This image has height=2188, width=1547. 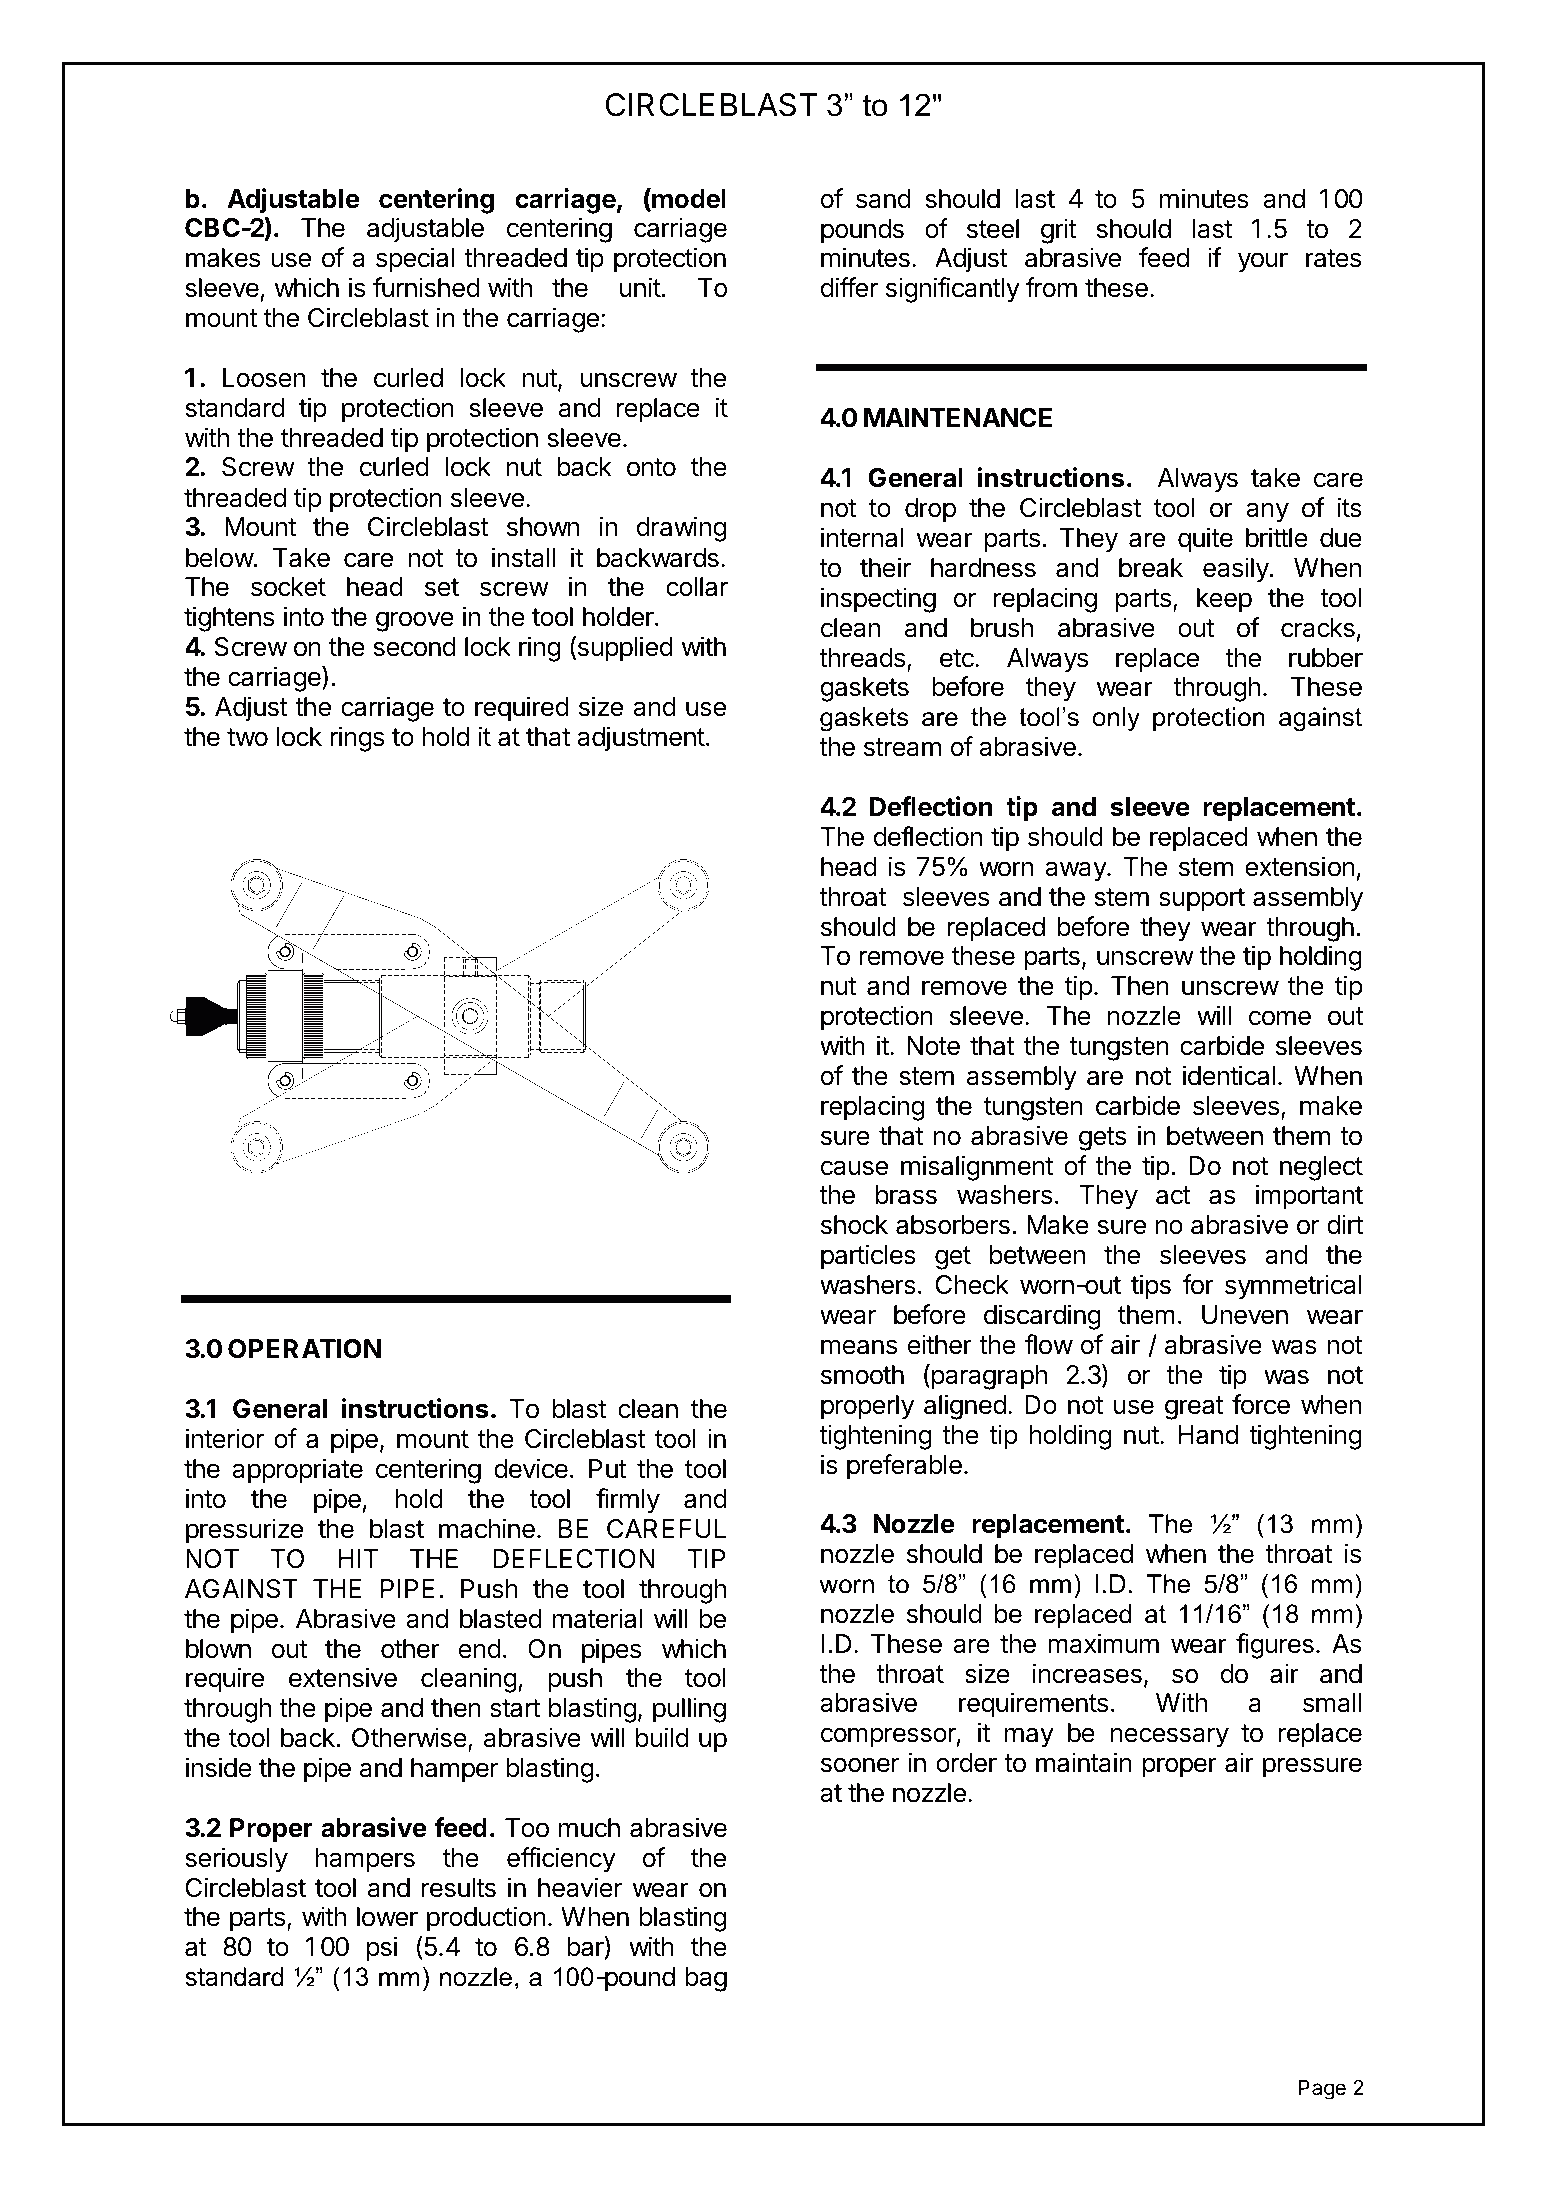 What do you see at coordinates (1116, 719) in the image?
I see `only` at bounding box center [1116, 719].
